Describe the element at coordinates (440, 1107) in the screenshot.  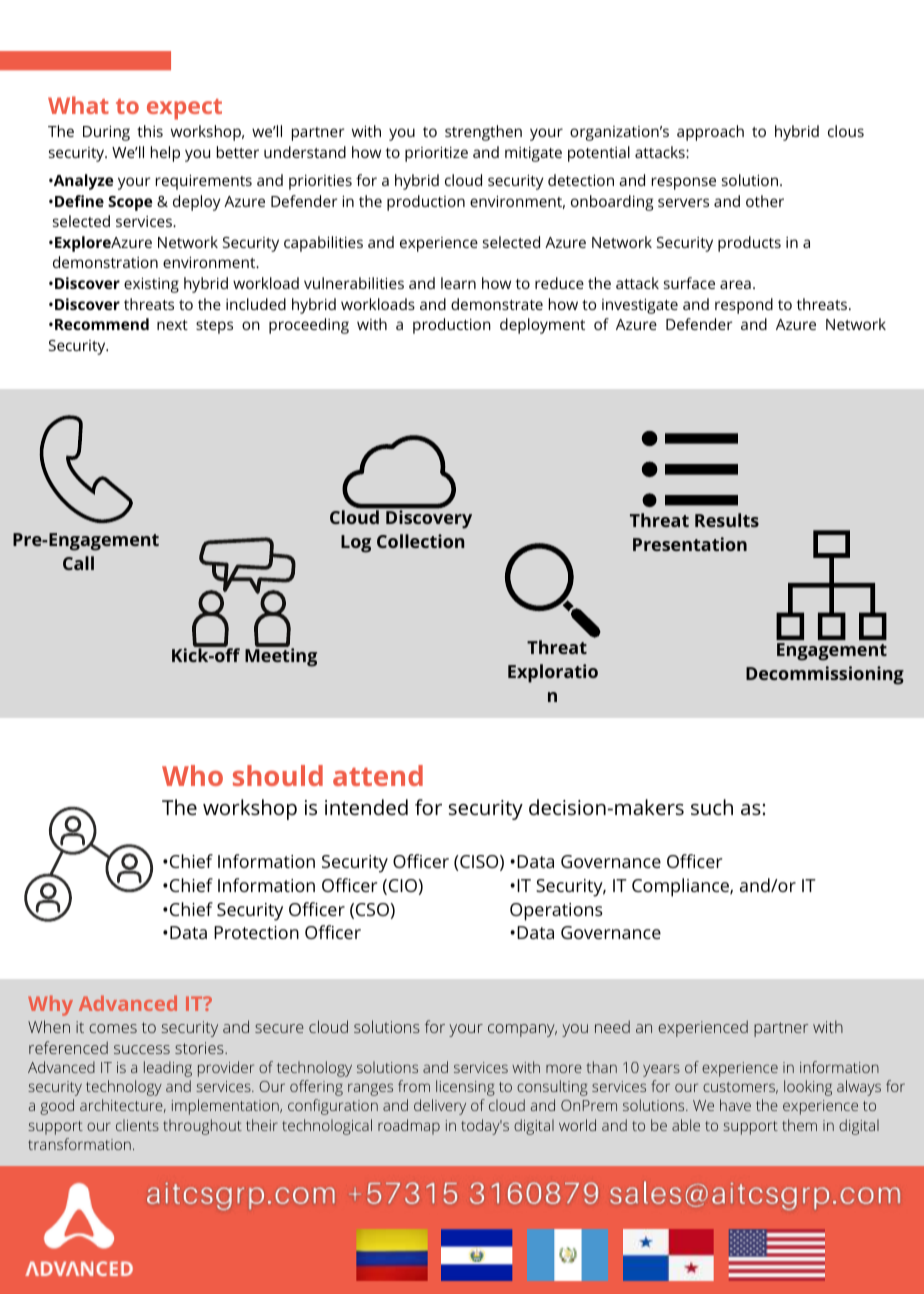
I see `delivery` at that location.
